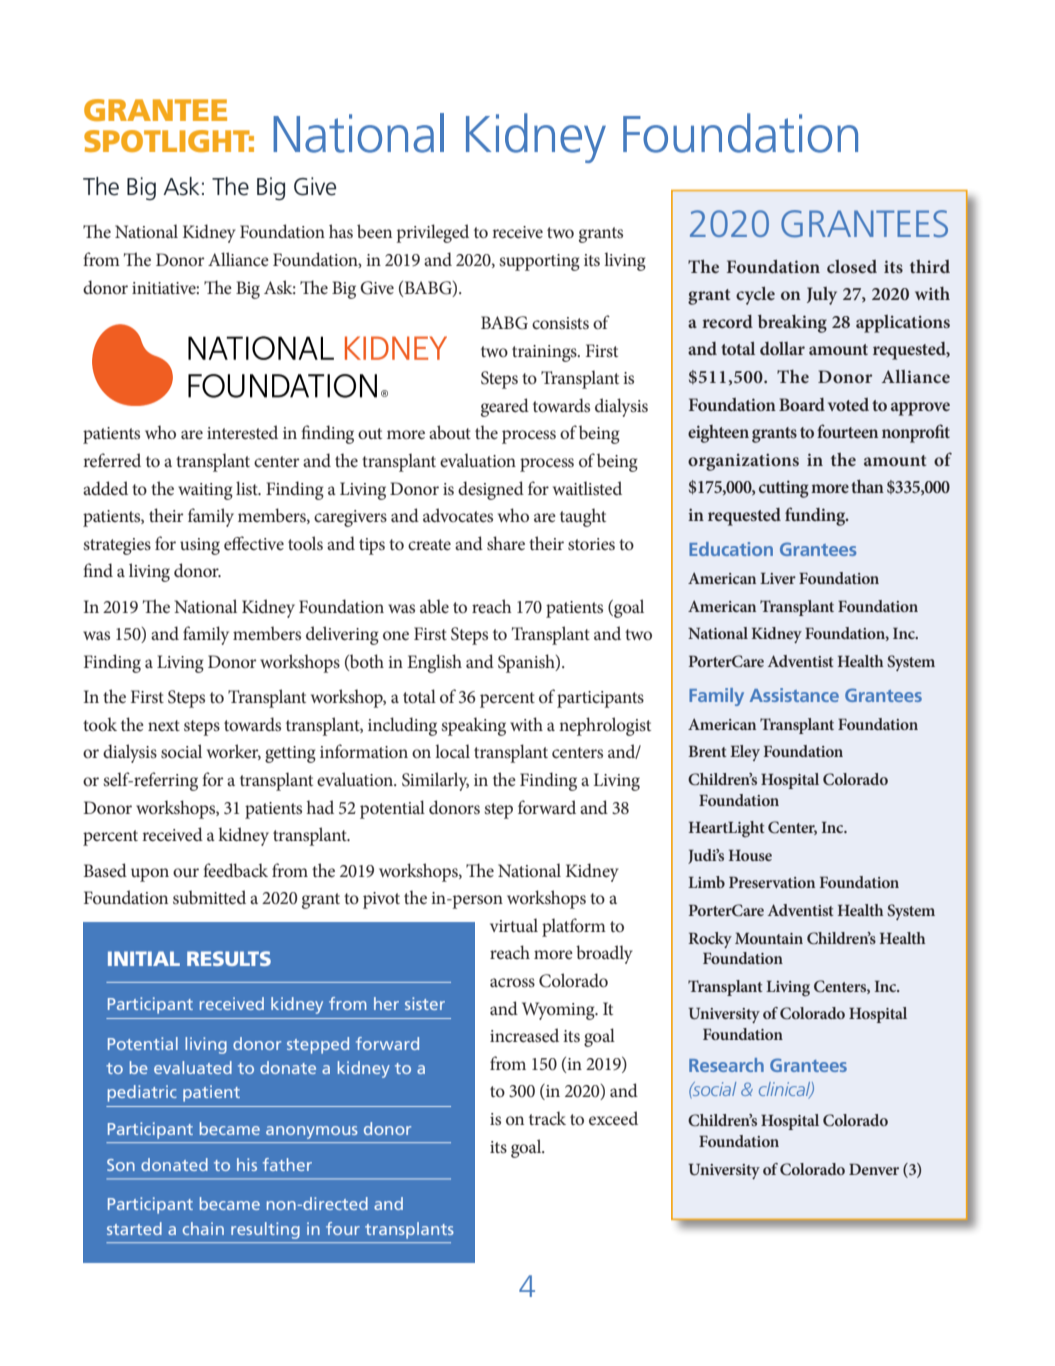 Image resolution: width=1055 pixels, height=1366 pixels. What do you see at coordinates (435, 781) in the screenshot?
I see `Similarly` at bounding box center [435, 781].
